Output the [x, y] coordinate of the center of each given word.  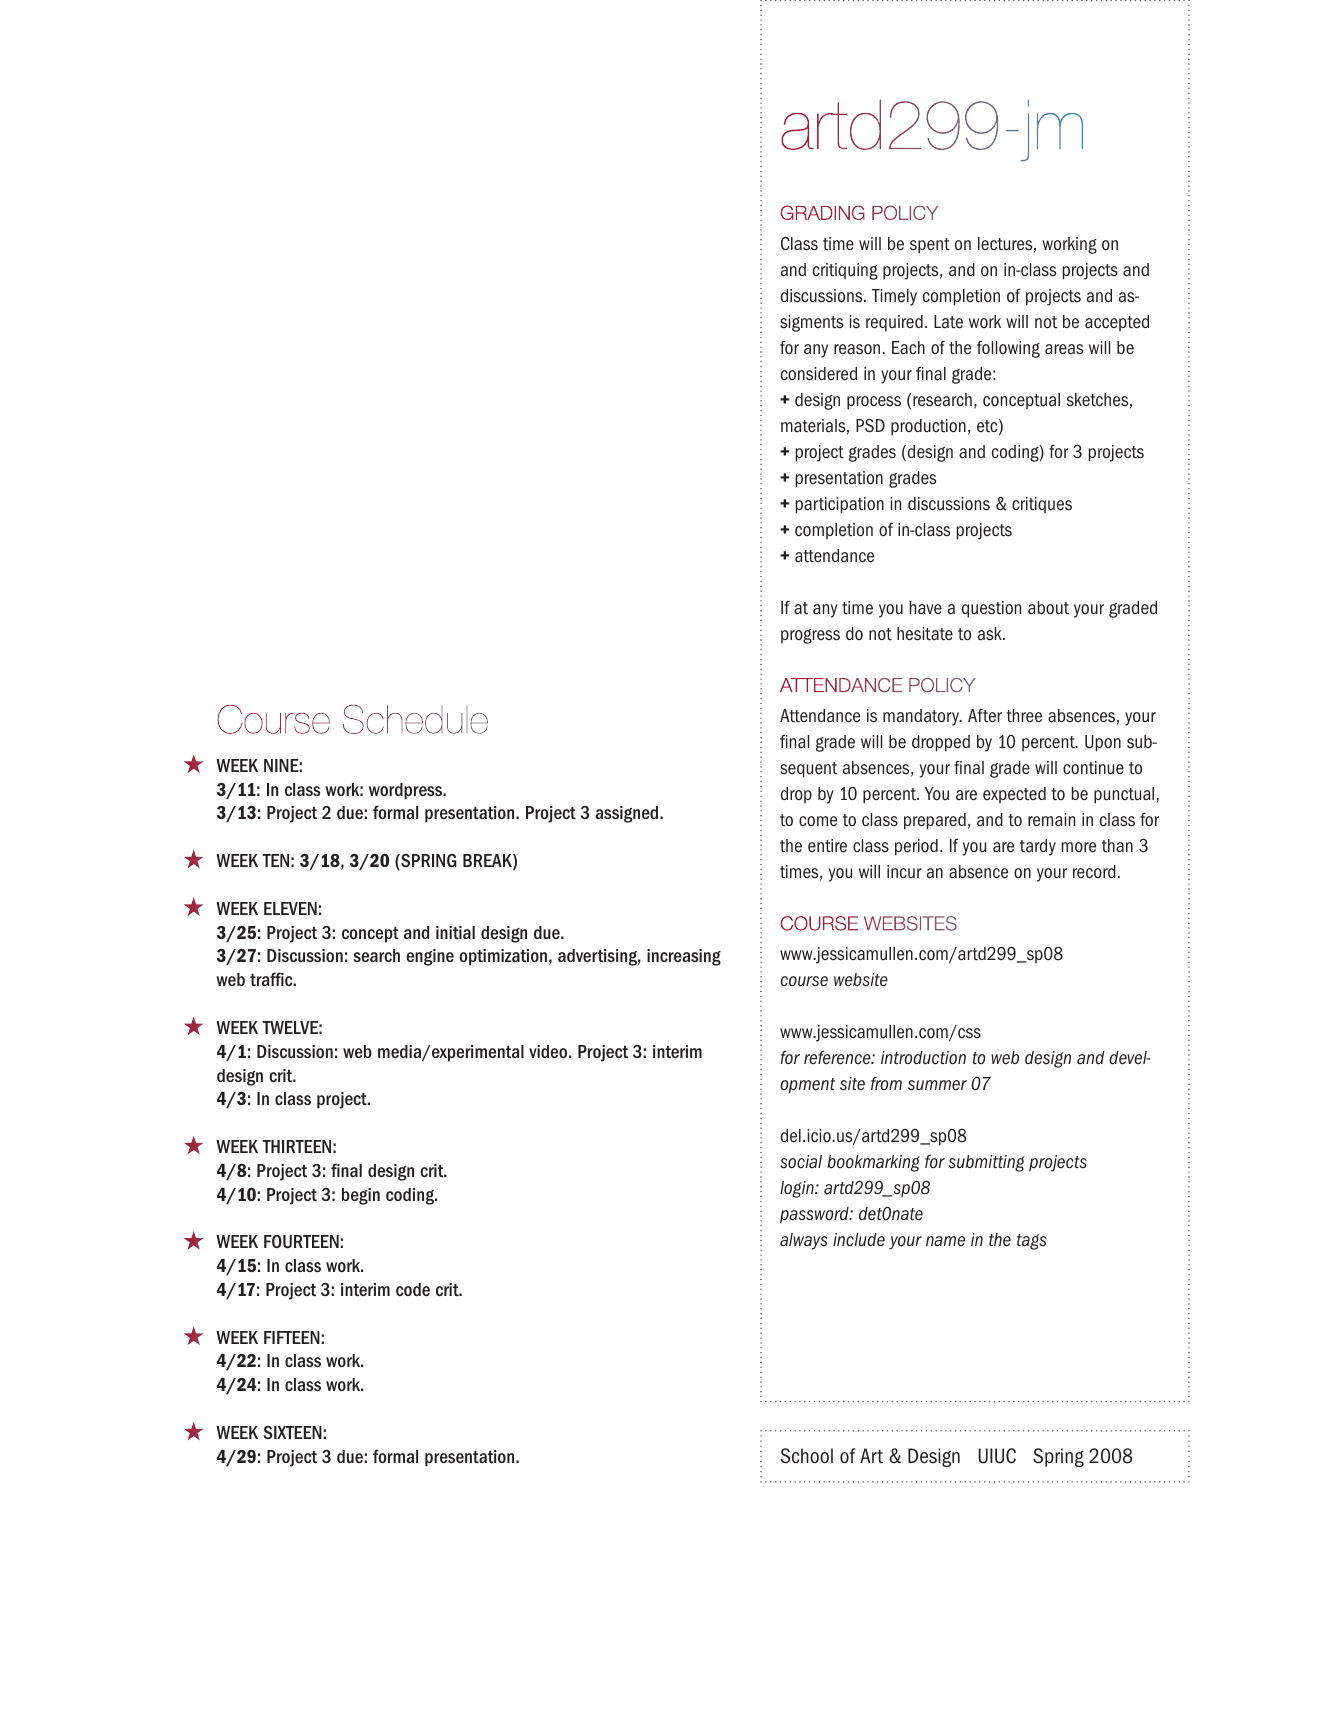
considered [819, 374]
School [806, 1456]
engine [430, 957]
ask [991, 634]
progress [810, 636]
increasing [684, 957]
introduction [923, 1058]
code [413, 1289]
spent [930, 246]
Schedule [415, 719]
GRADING [823, 212]
